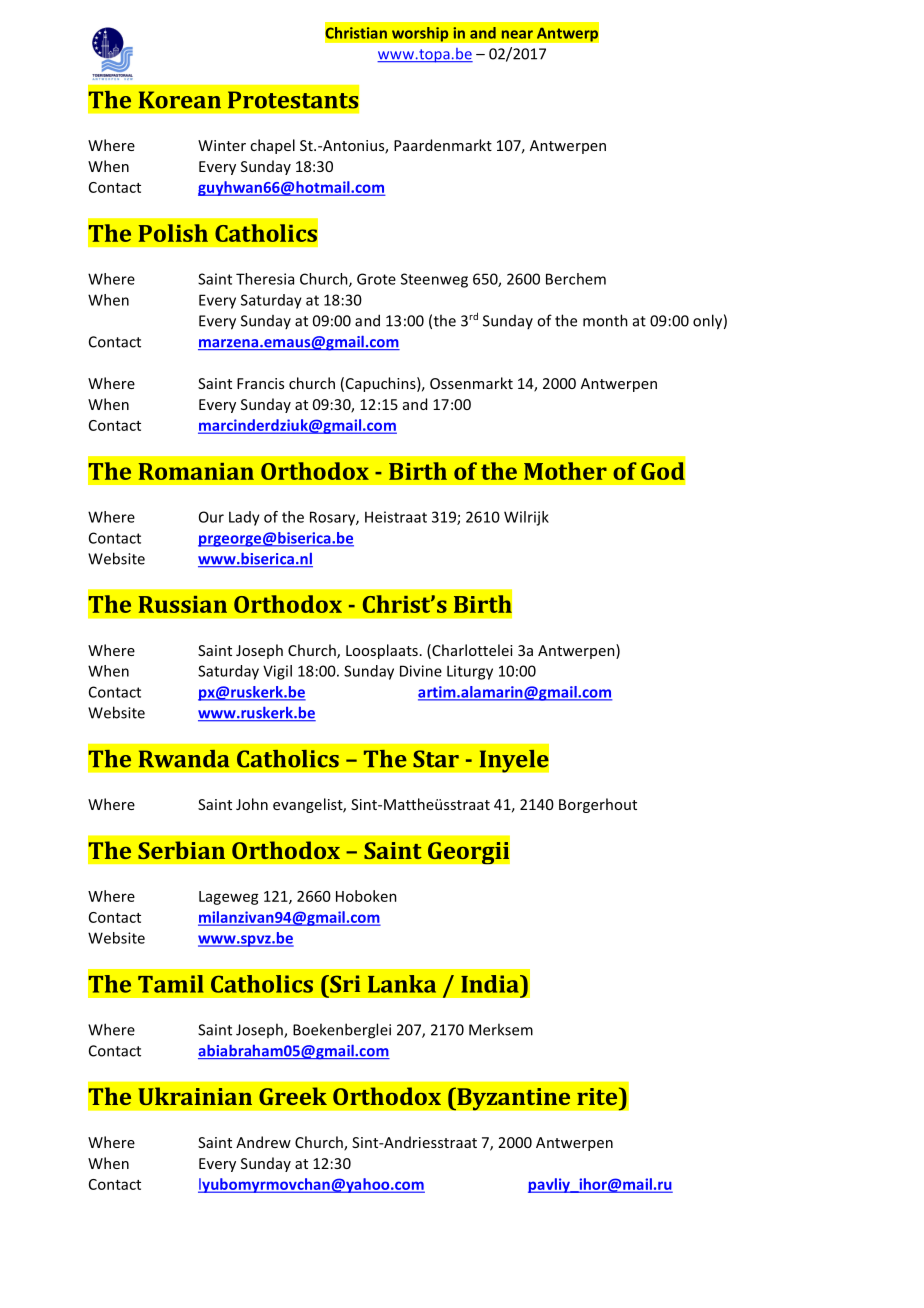 The width and height of the screenshot is (924, 1308). I want to click on near, so click(517, 34).
